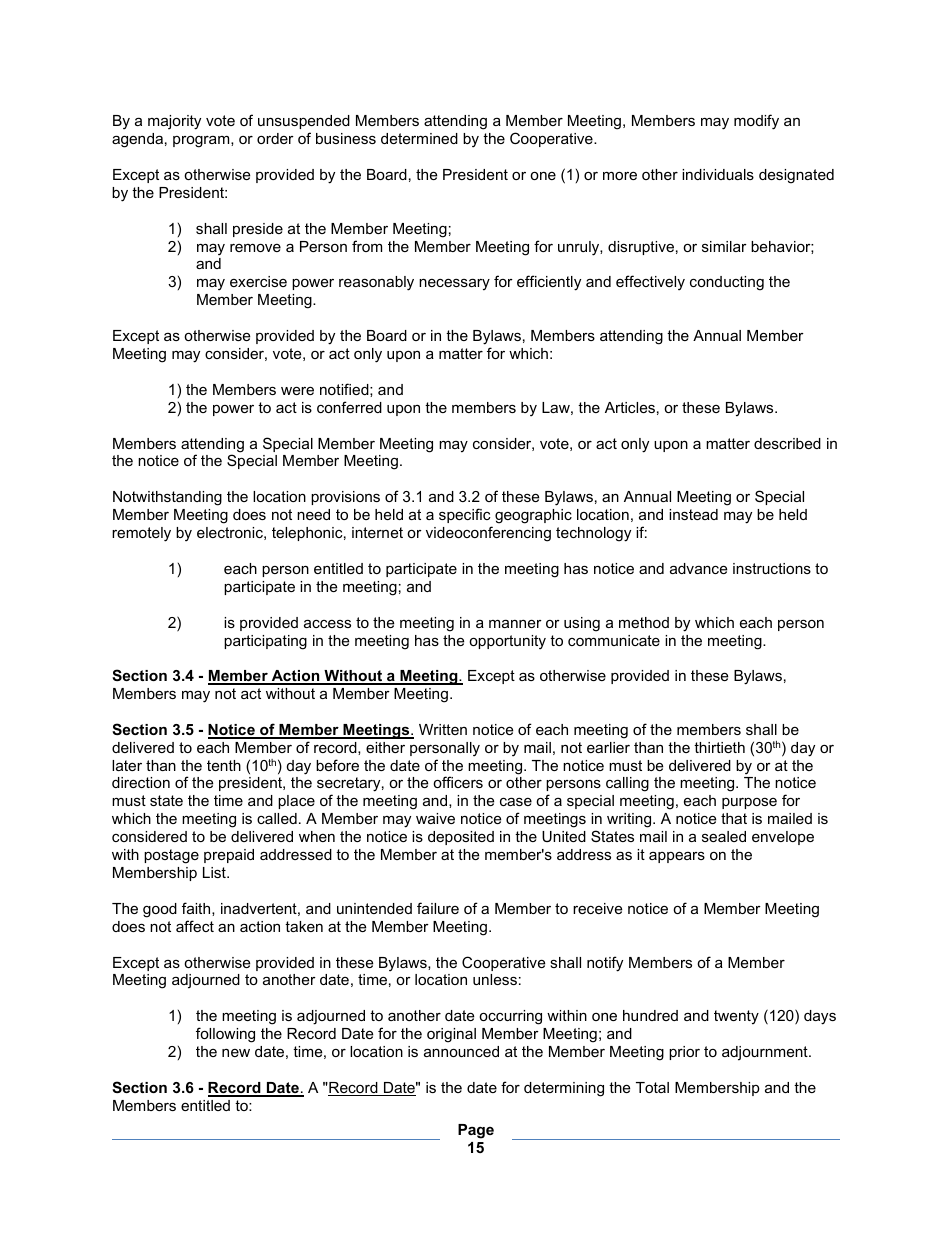 This document has width=952, height=1233. I want to click on described, so click(787, 443).
